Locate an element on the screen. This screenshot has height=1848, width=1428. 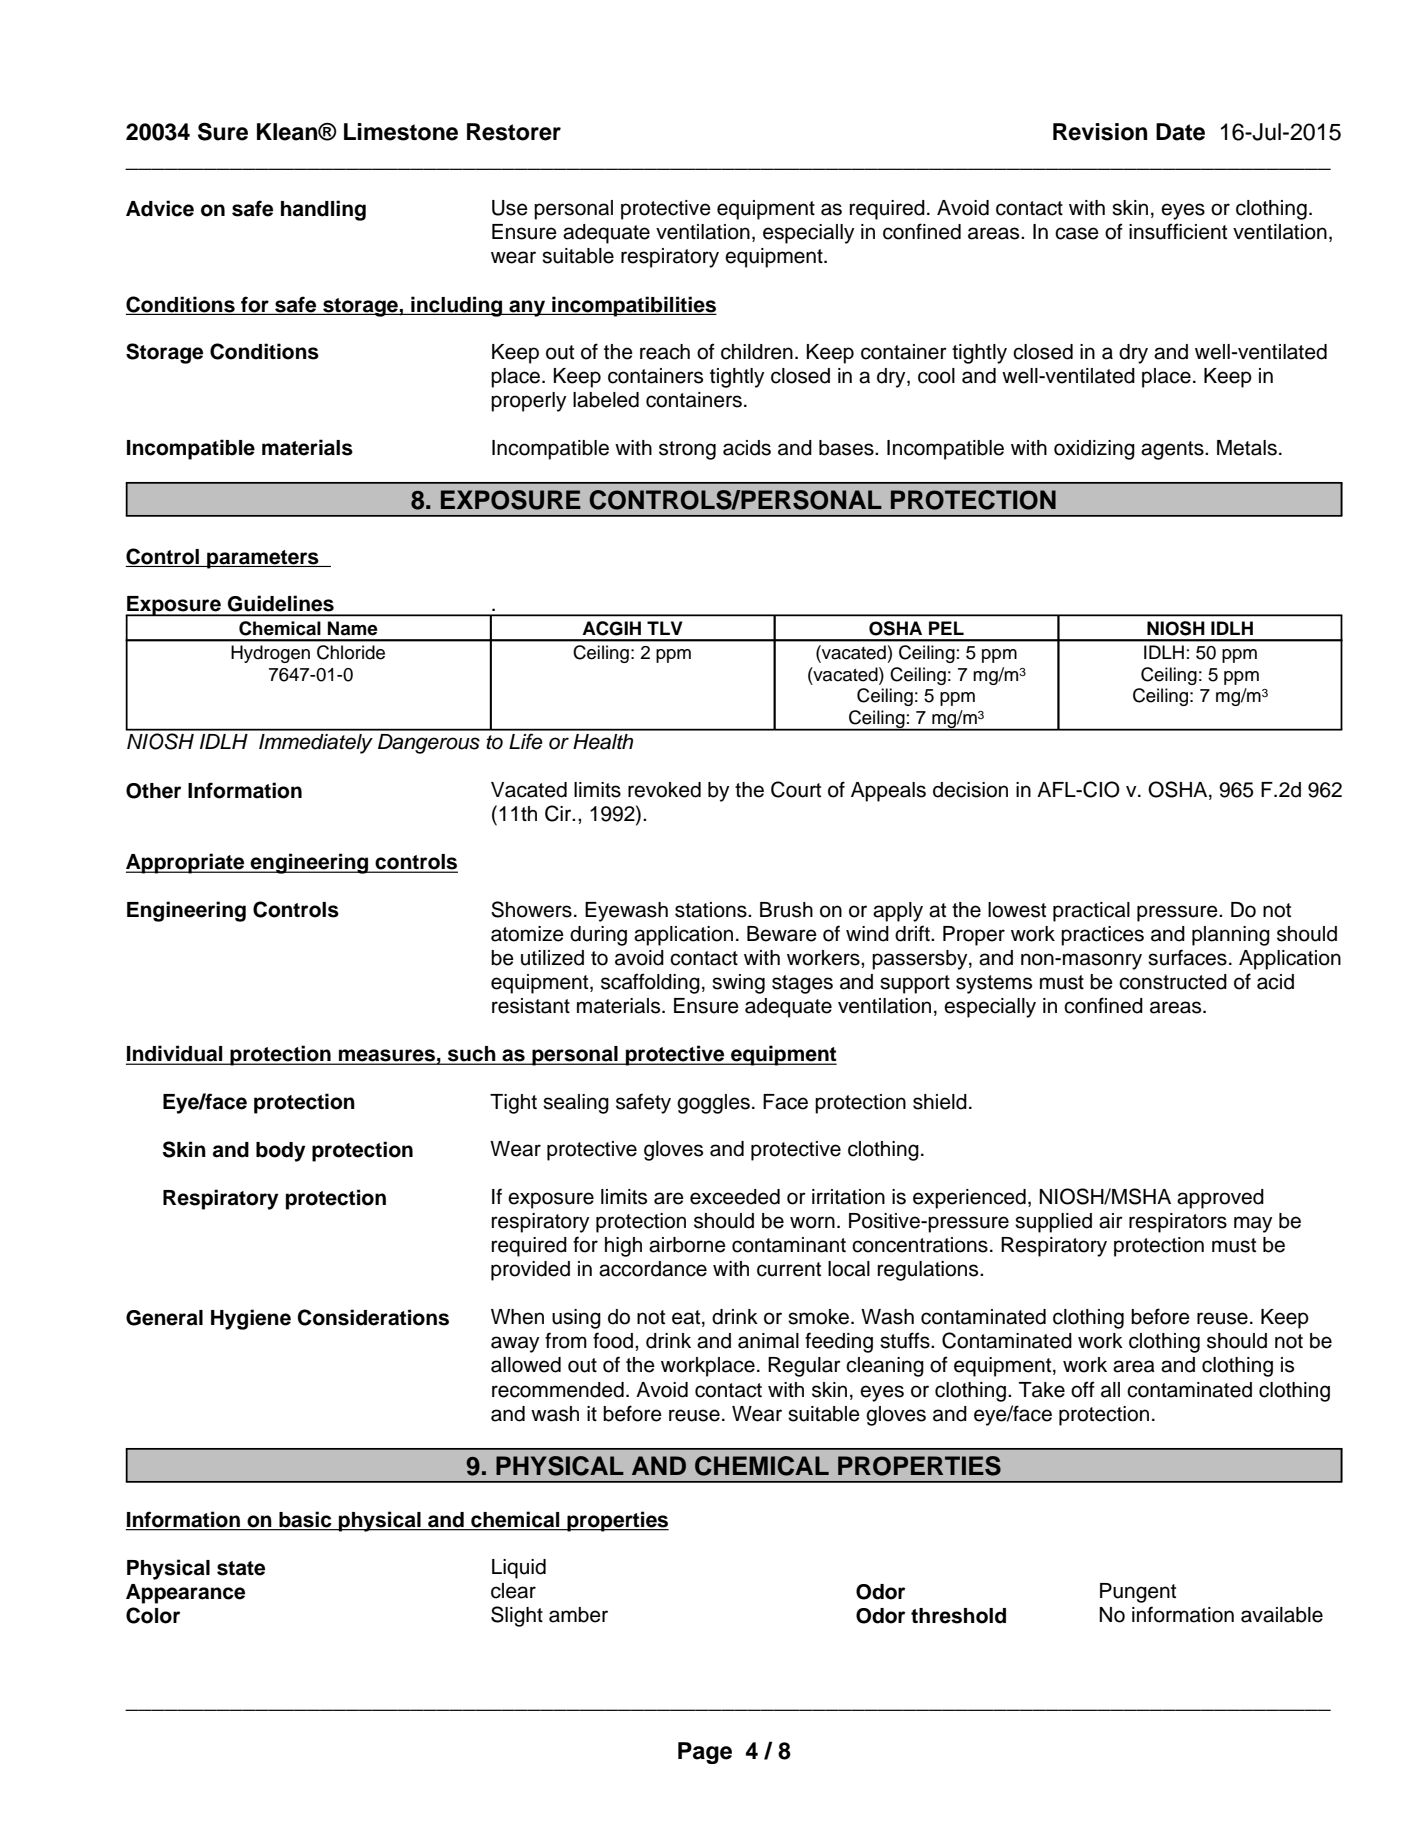
Color is located at coordinates (153, 1615).
